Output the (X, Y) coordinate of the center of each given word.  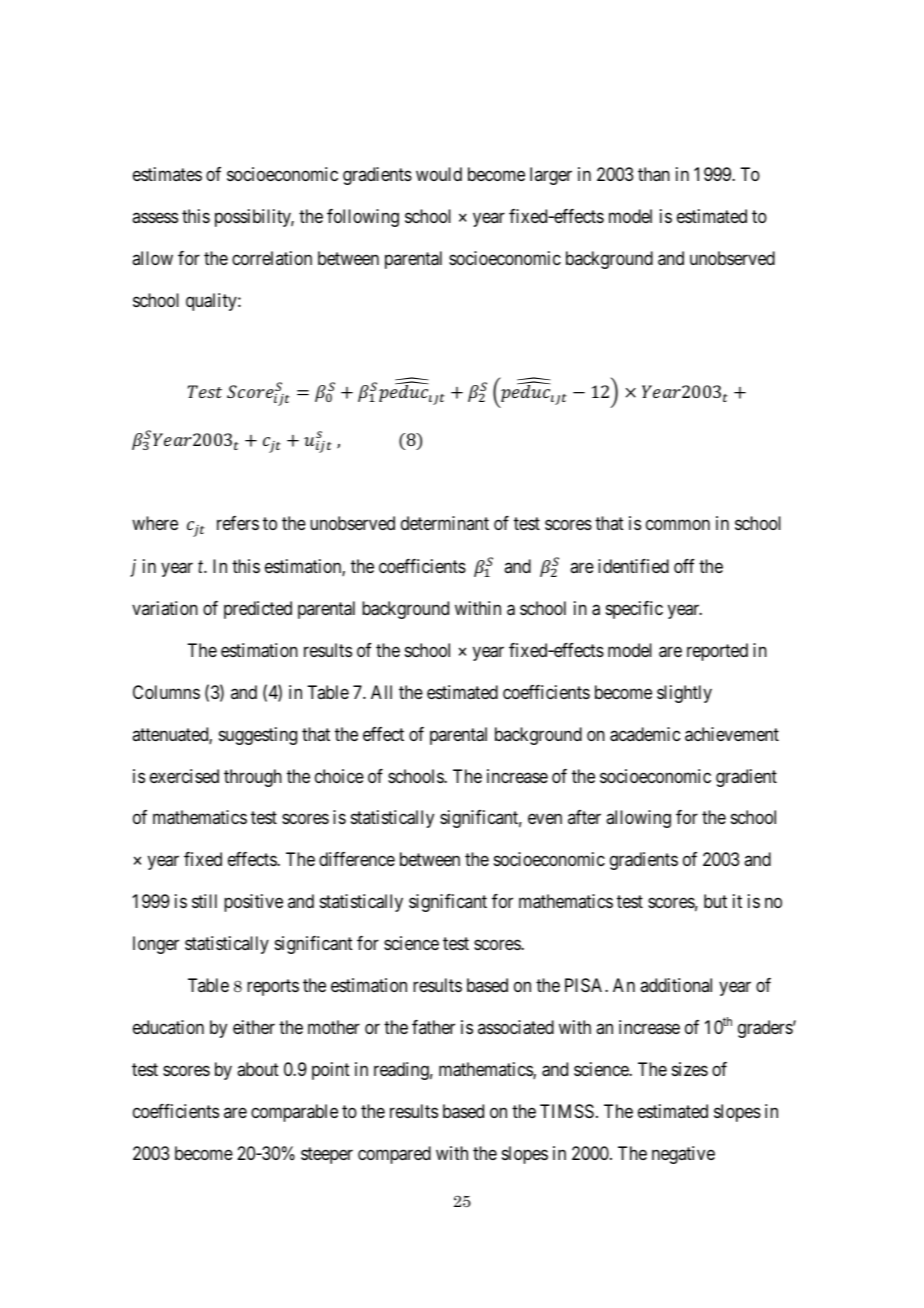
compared (394, 1155)
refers (238, 523)
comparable (294, 1113)
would (439, 174)
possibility (254, 218)
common (678, 524)
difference (357, 859)
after (584, 817)
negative (683, 1155)
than (654, 174)
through (253, 778)
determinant (445, 523)
